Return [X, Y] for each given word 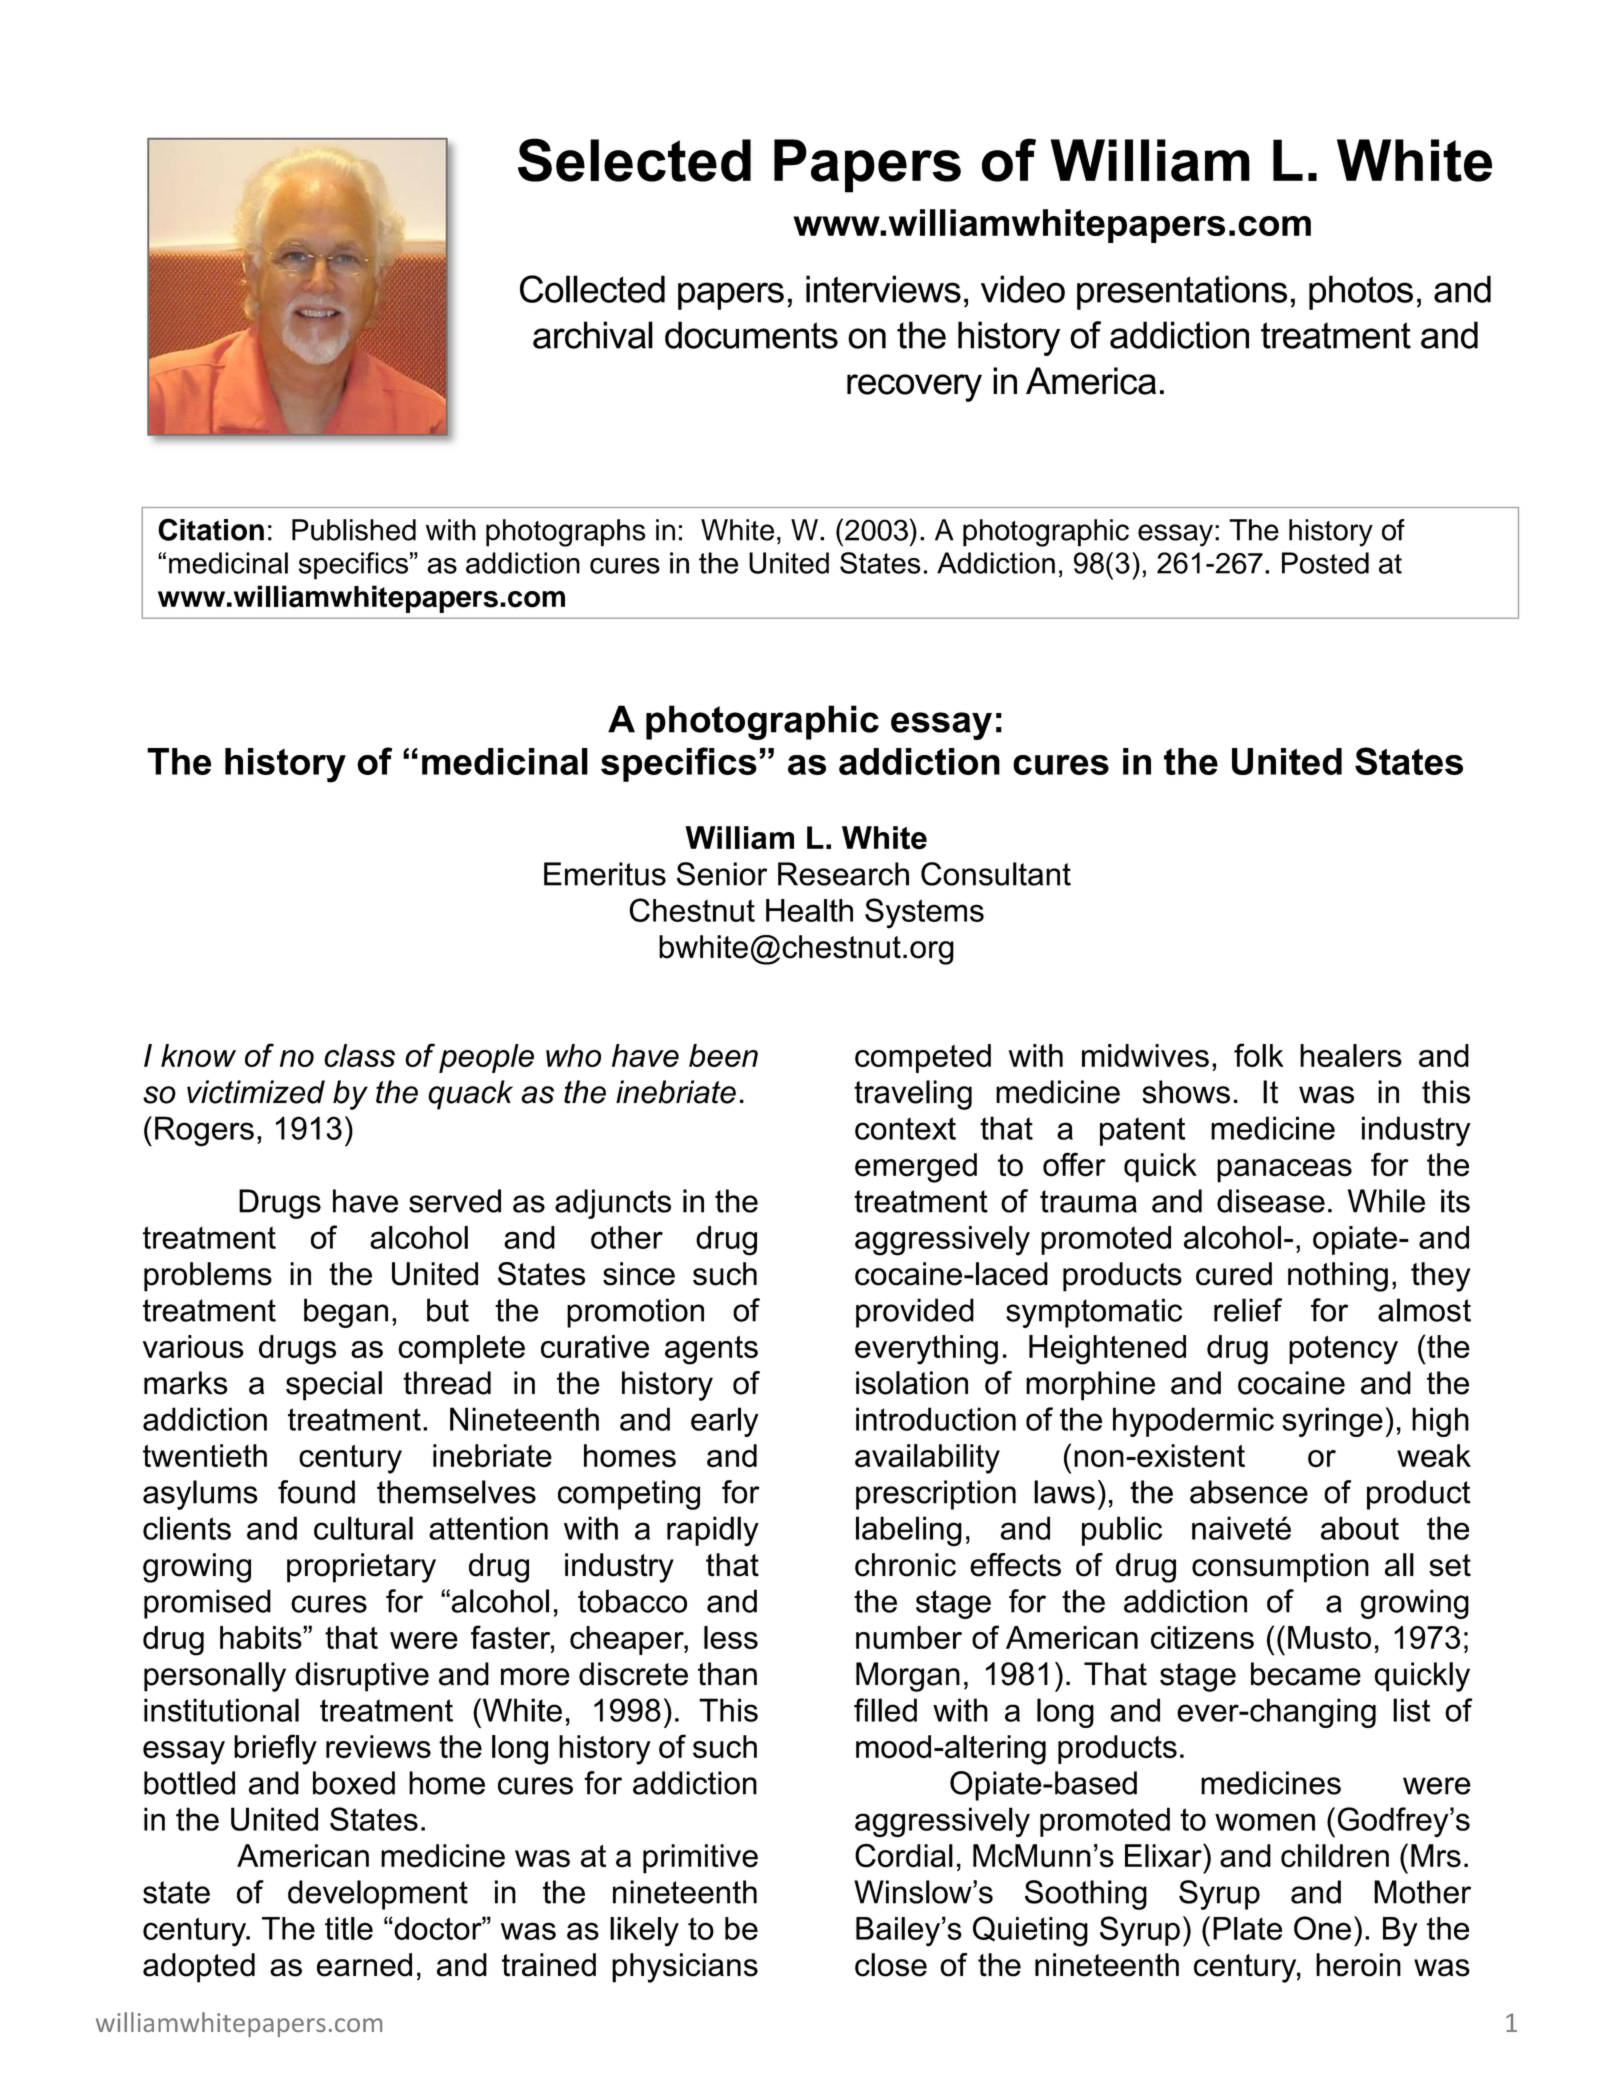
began [346, 1313]
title [349, 1928]
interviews [883, 289]
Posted [1325, 563]
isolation [912, 1383]
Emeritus [605, 874]
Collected [592, 289]
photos [1361, 292]
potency [1343, 1350]
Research [843, 874]
